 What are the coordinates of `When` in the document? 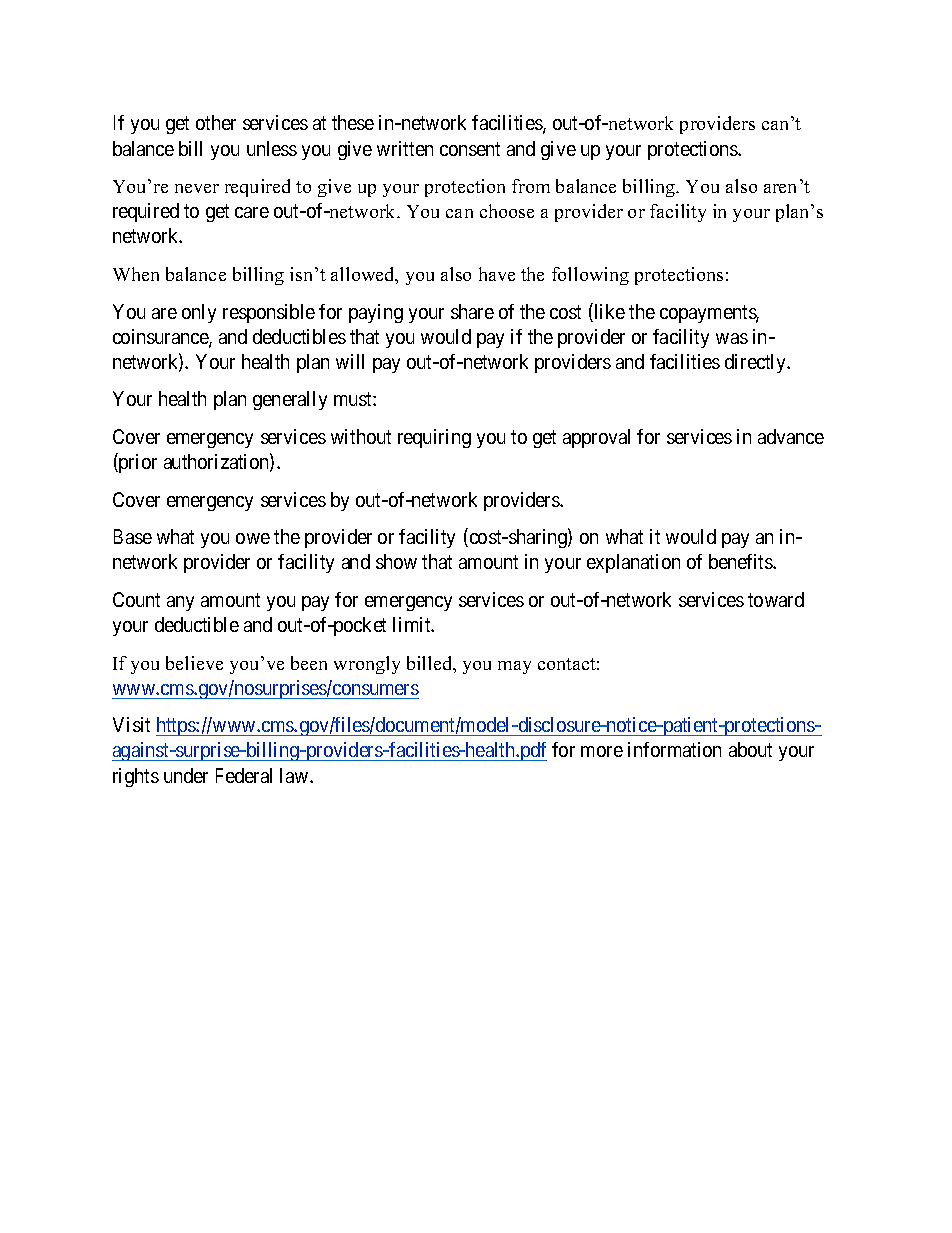 It's located at (136, 274).
